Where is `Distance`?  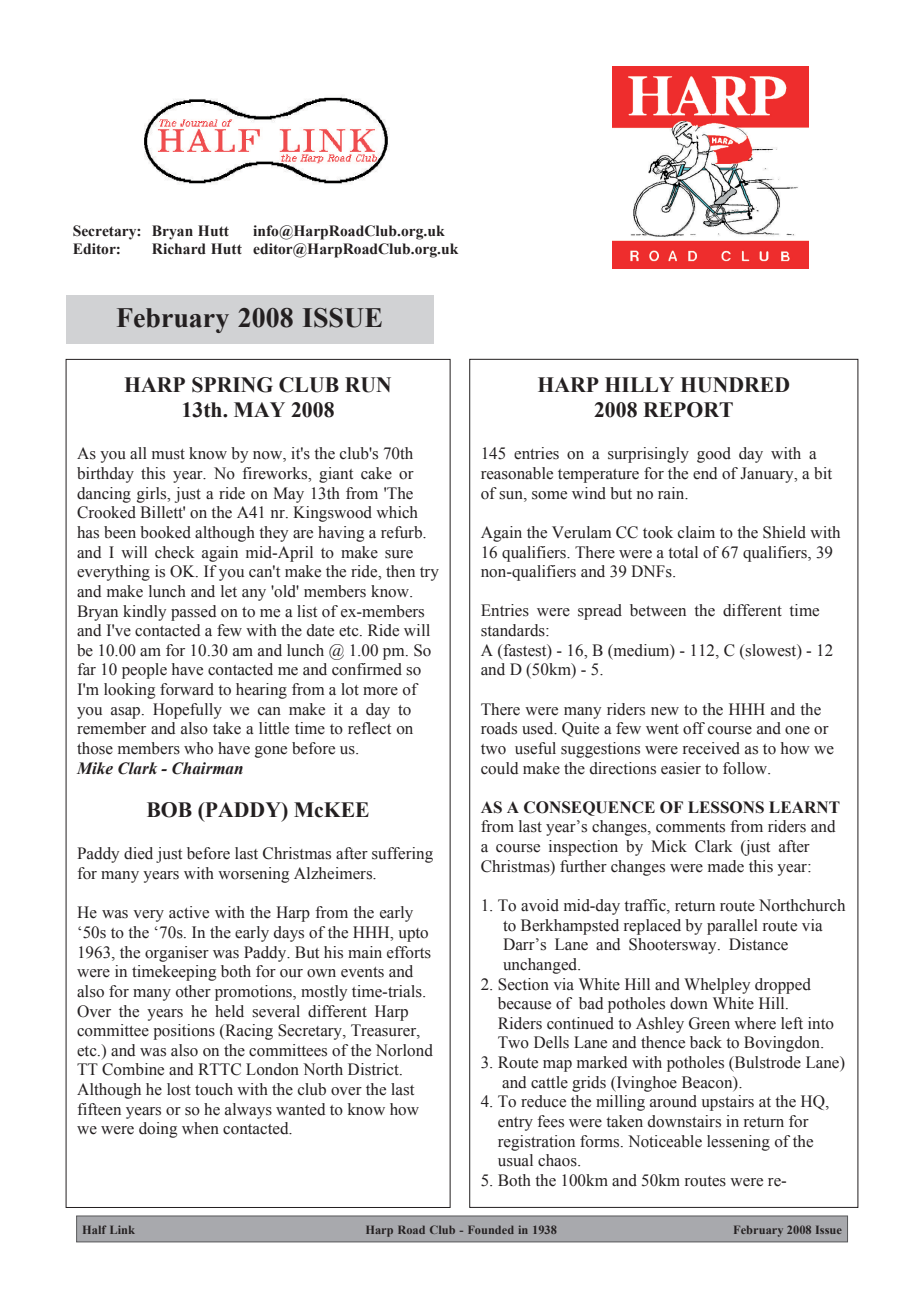
Distance is located at coordinates (758, 944).
